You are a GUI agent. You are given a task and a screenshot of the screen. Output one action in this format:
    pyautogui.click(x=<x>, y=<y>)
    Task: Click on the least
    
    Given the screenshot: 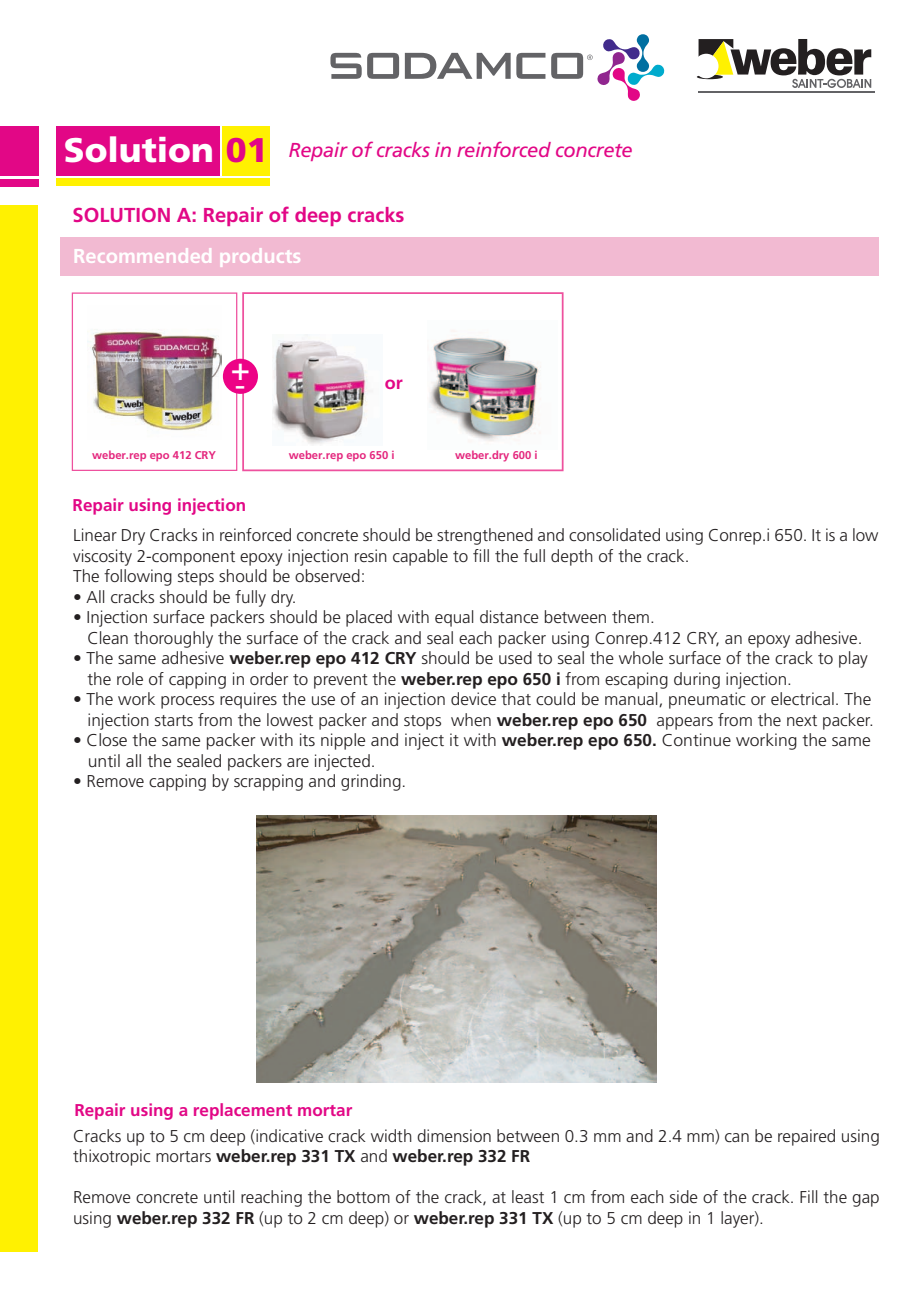 What is the action you would take?
    pyautogui.click(x=528, y=1196)
